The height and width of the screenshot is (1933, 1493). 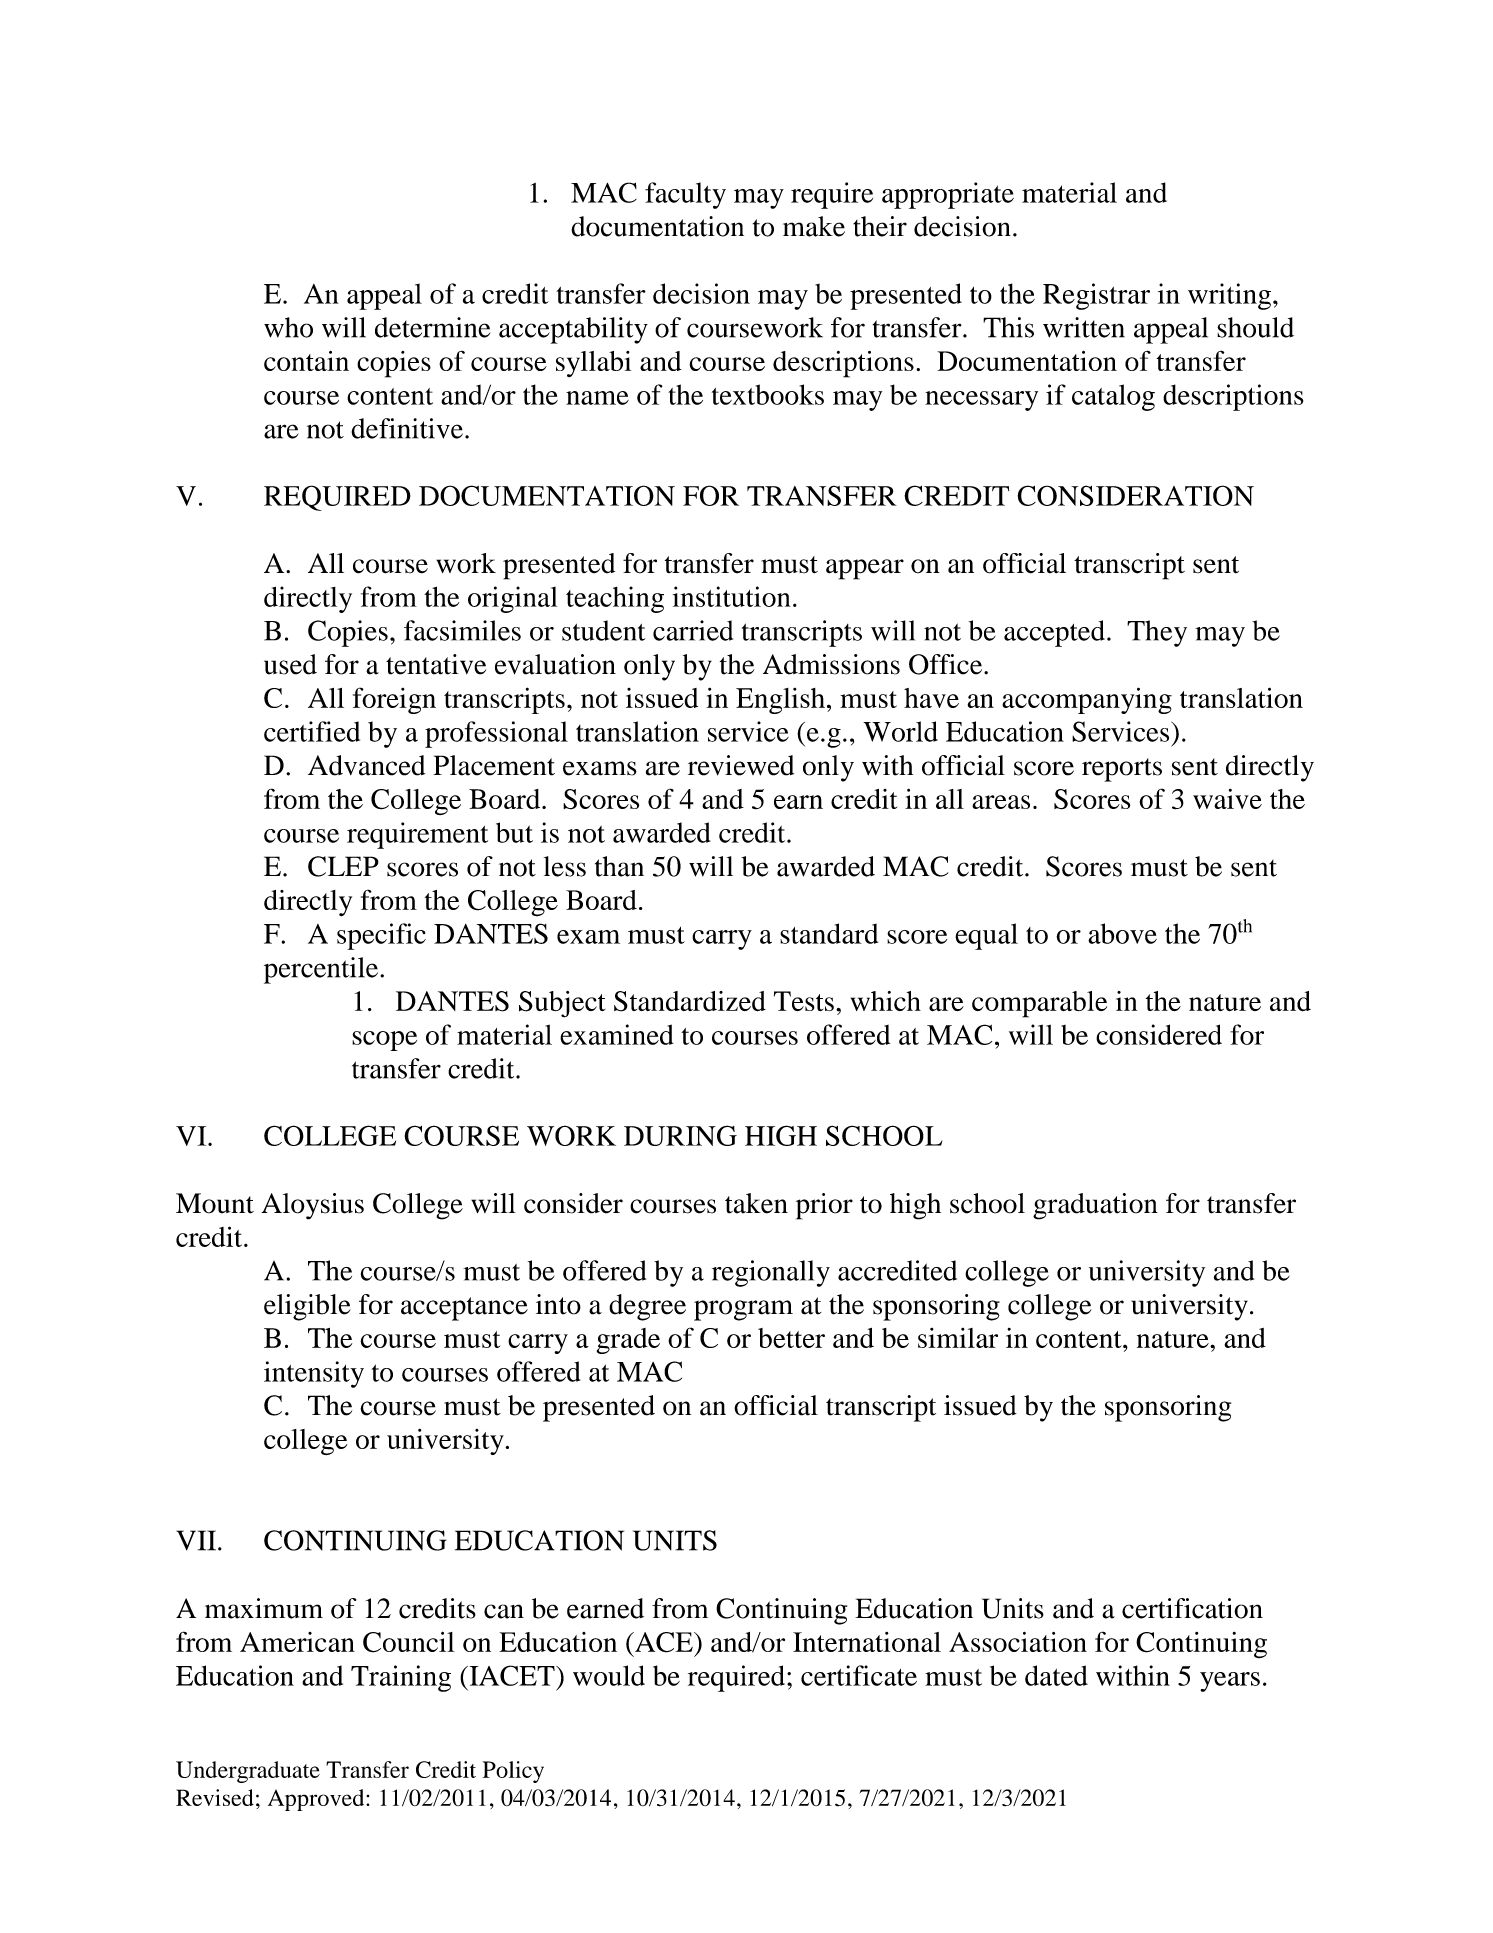 I want to click on above, so click(x=1122, y=933).
